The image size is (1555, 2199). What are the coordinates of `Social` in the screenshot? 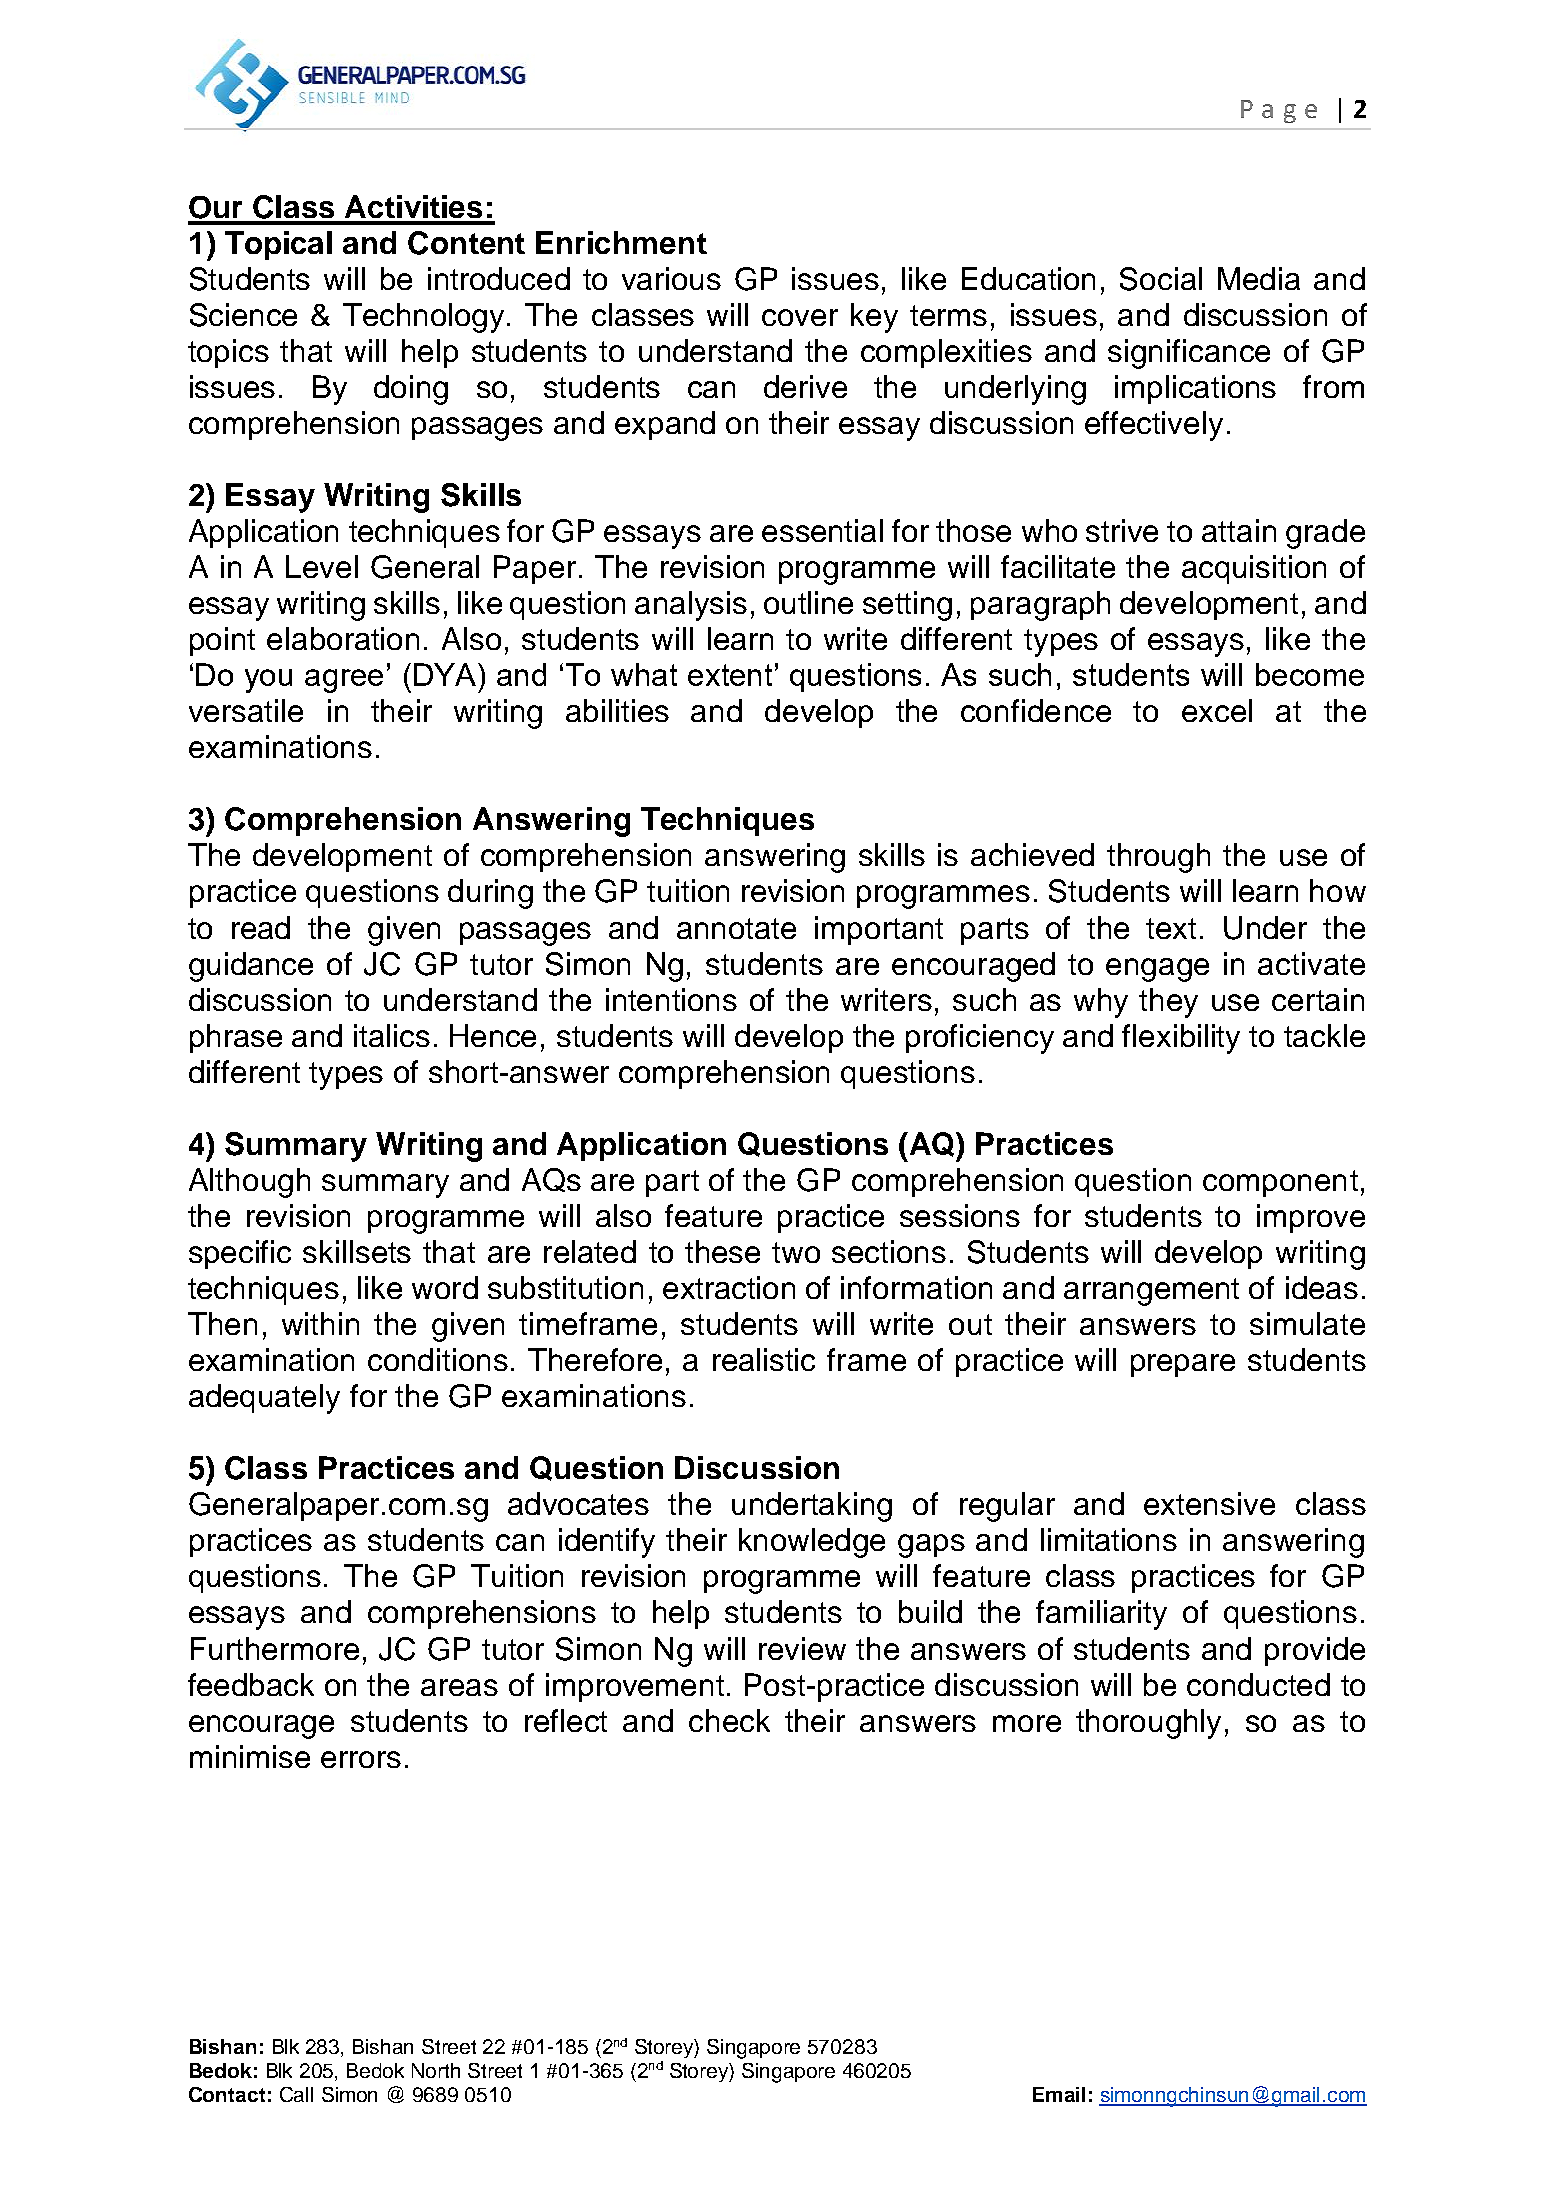 It's located at (1161, 279).
